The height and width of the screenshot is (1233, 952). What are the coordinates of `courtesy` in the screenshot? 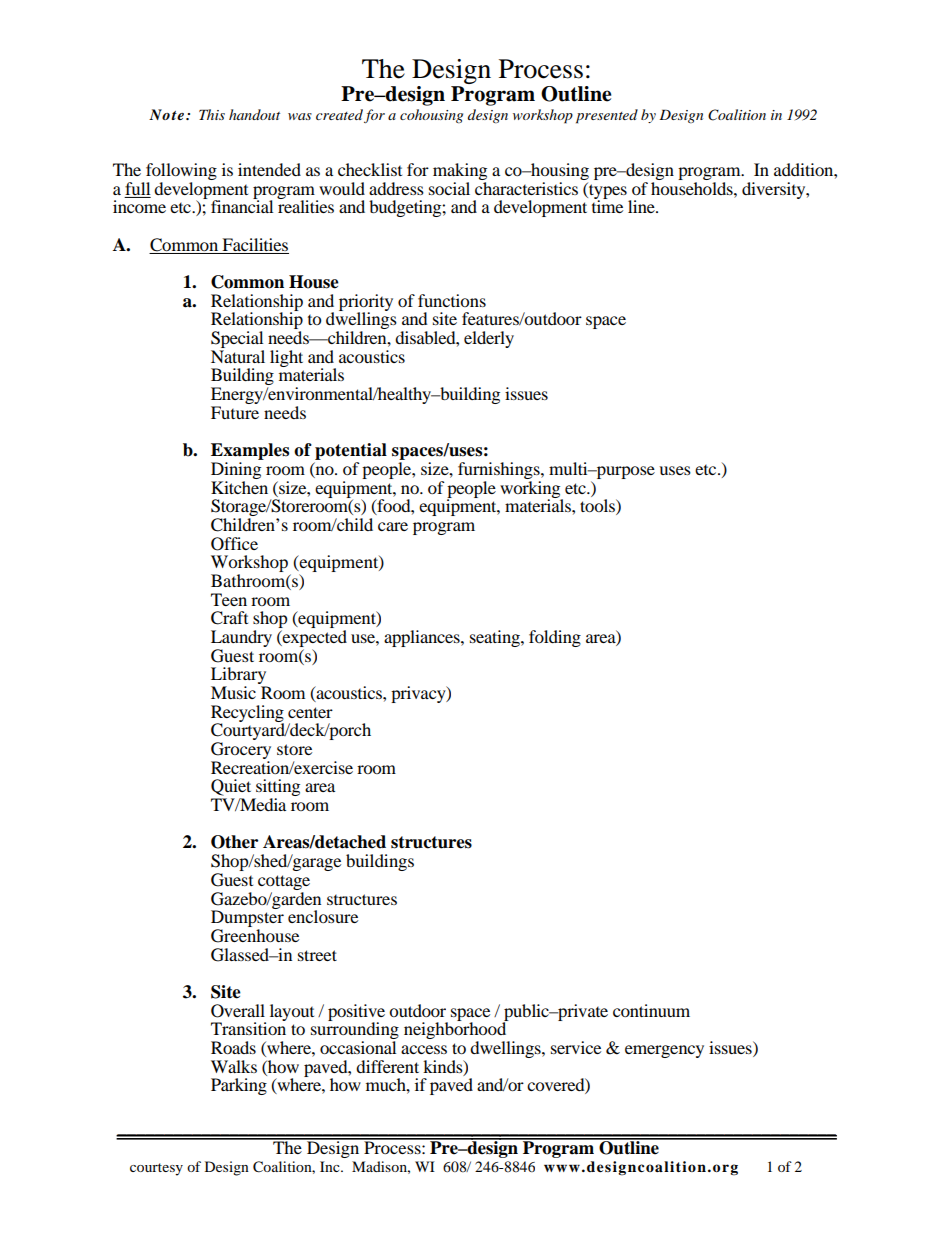 It's located at (156, 1169).
